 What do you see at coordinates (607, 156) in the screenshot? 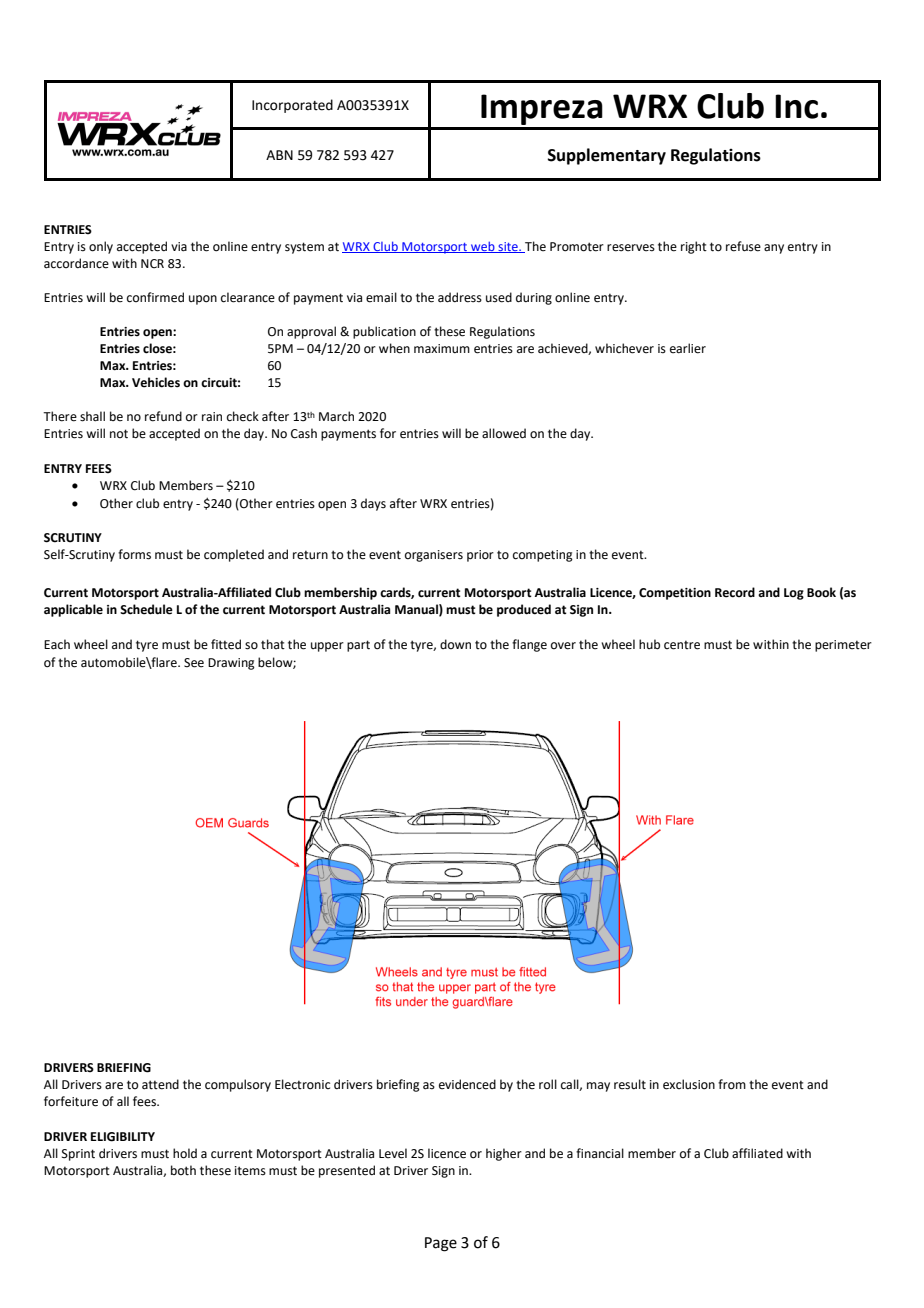
I see `Supplementary` at bounding box center [607, 156].
